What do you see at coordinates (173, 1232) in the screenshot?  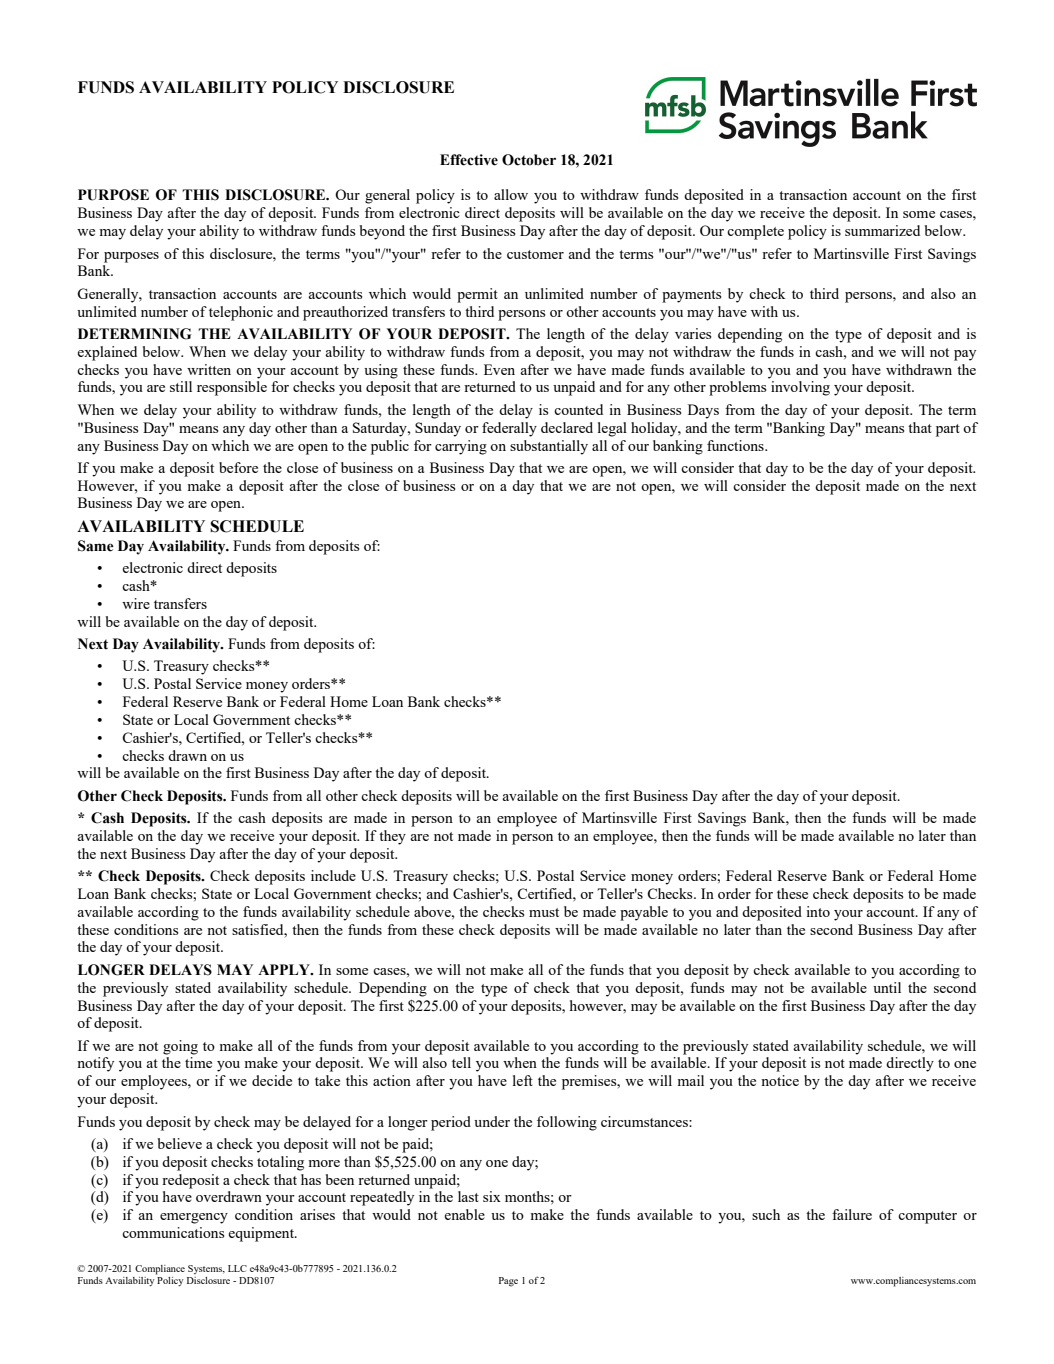 I see `communications` at bounding box center [173, 1232].
